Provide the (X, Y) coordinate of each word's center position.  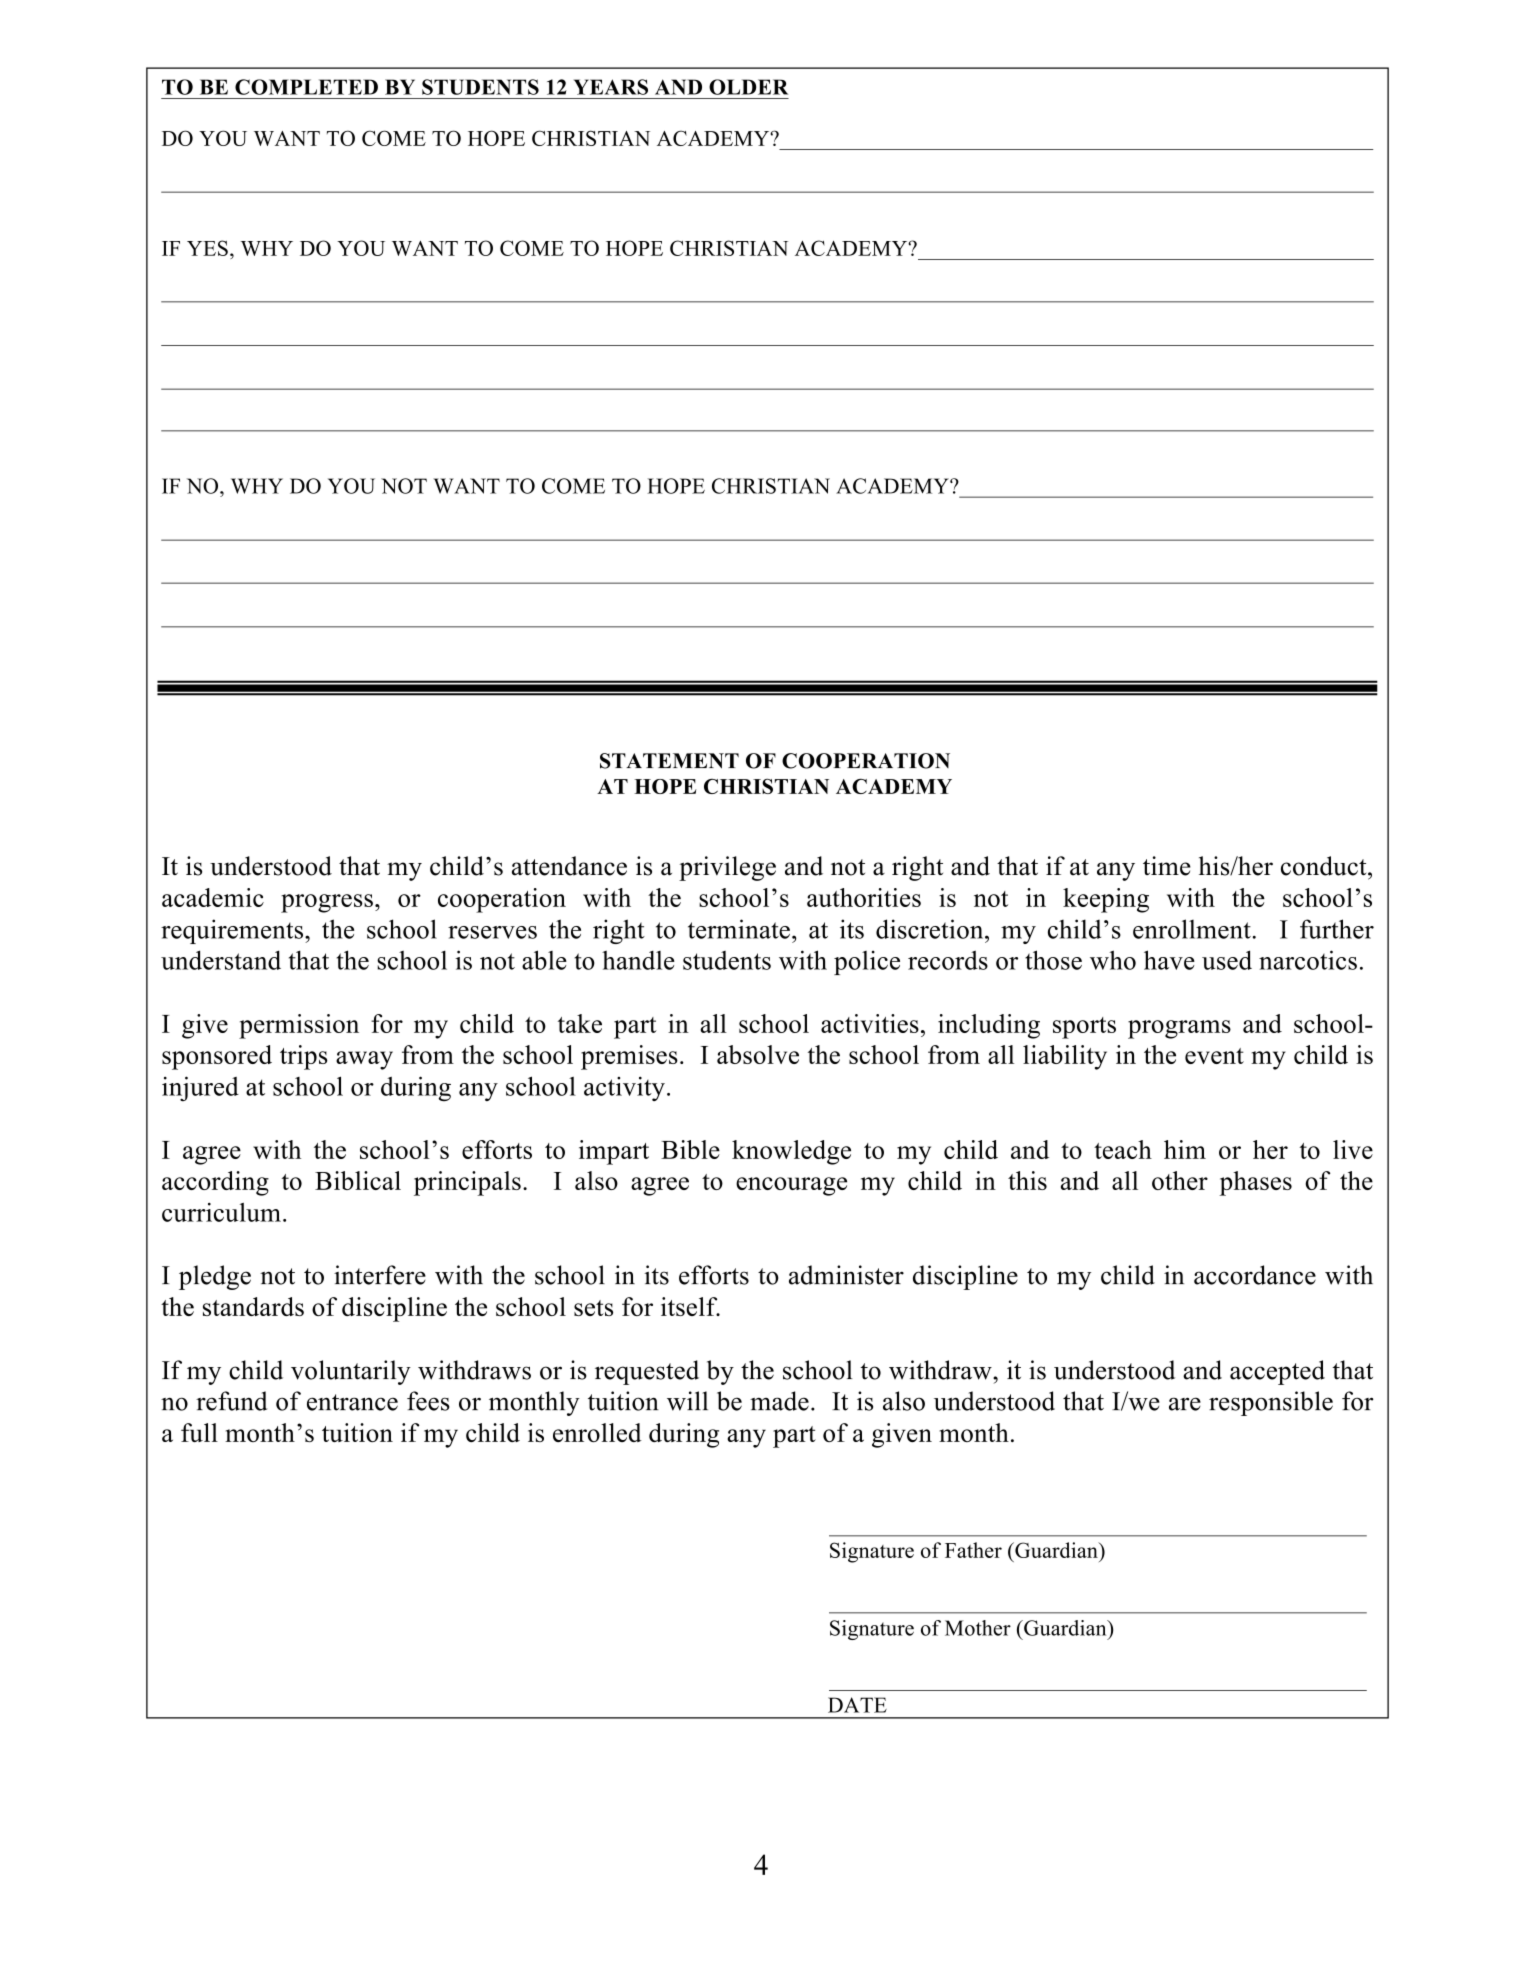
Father (973, 1550)
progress (327, 903)
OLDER (748, 87)
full (199, 1432)
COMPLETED (306, 87)
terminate (739, 929)
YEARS (611, 87)
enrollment (1192, 929)
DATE (857, 1705)
